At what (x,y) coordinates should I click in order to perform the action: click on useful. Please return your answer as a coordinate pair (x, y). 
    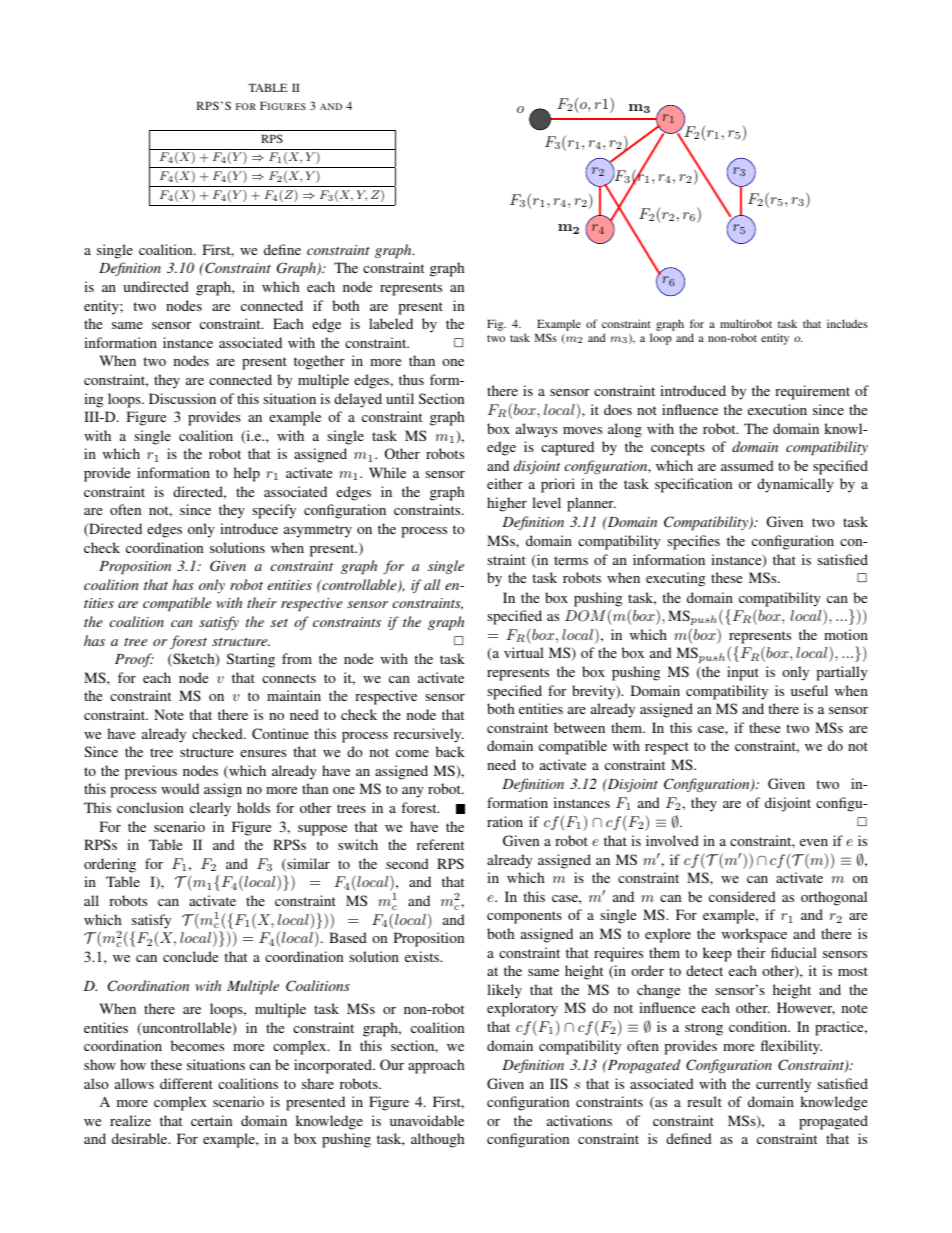
    Looking at the image, I should click on (809, 690).
